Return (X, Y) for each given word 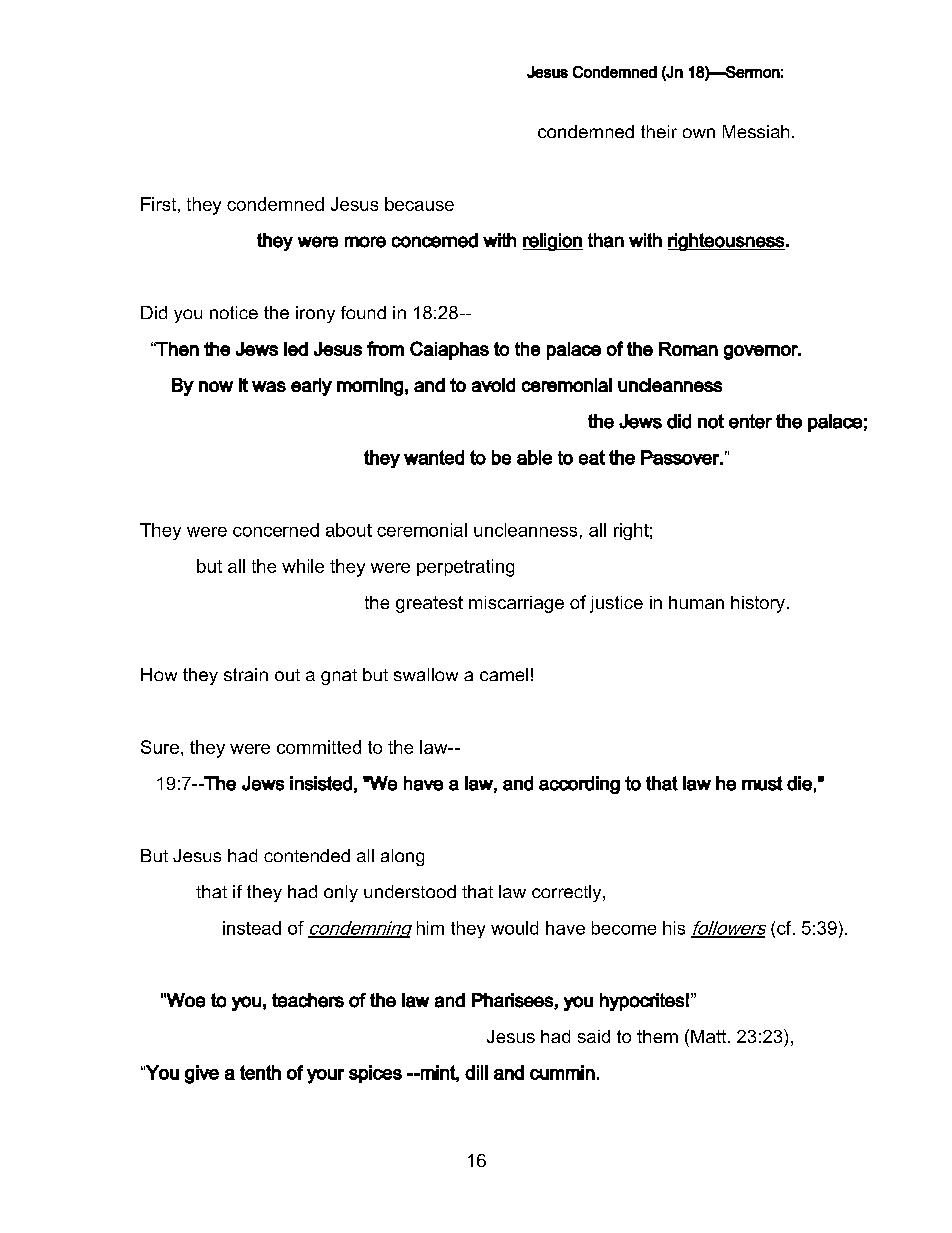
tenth (260, 1072)
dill (476, 1072)
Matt (710, 1036)
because (419, 204)
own (699, 133)
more (365, 242)
